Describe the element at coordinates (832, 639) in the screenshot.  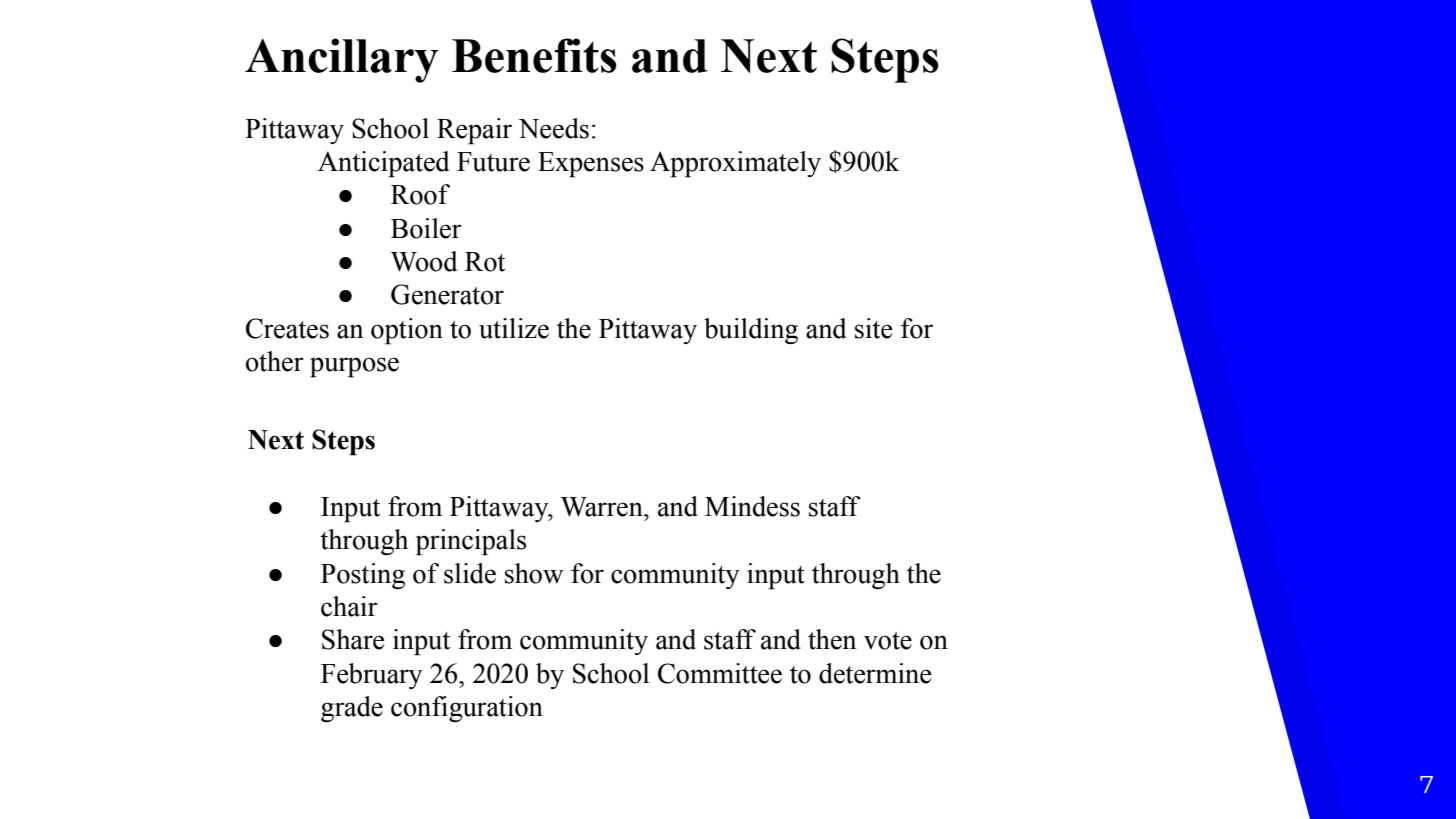
I see `then` at that location.
